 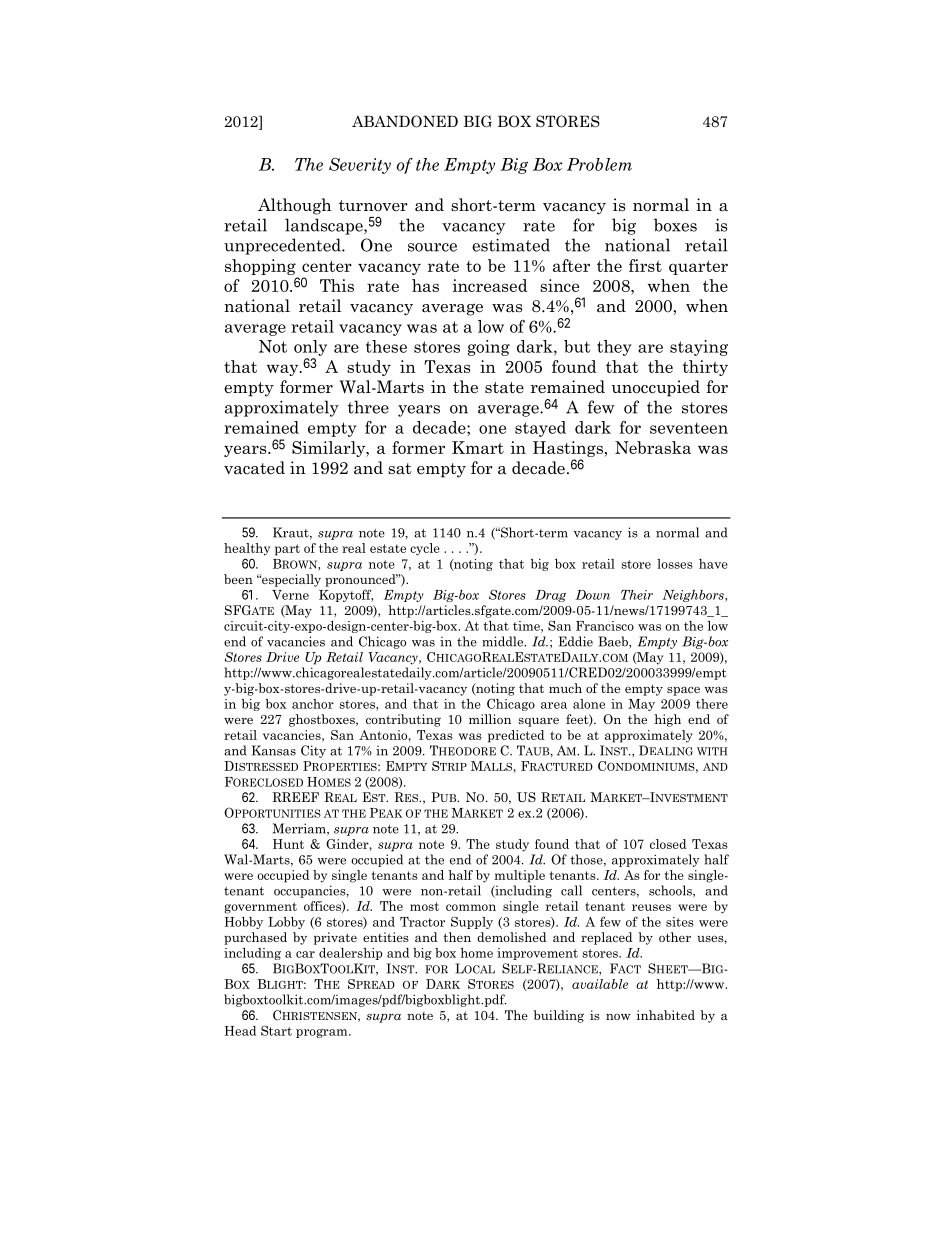 What do you see at coordinates (425, 549) in the screenshot?
I see `cycle` at bounding box center [425, 549].
